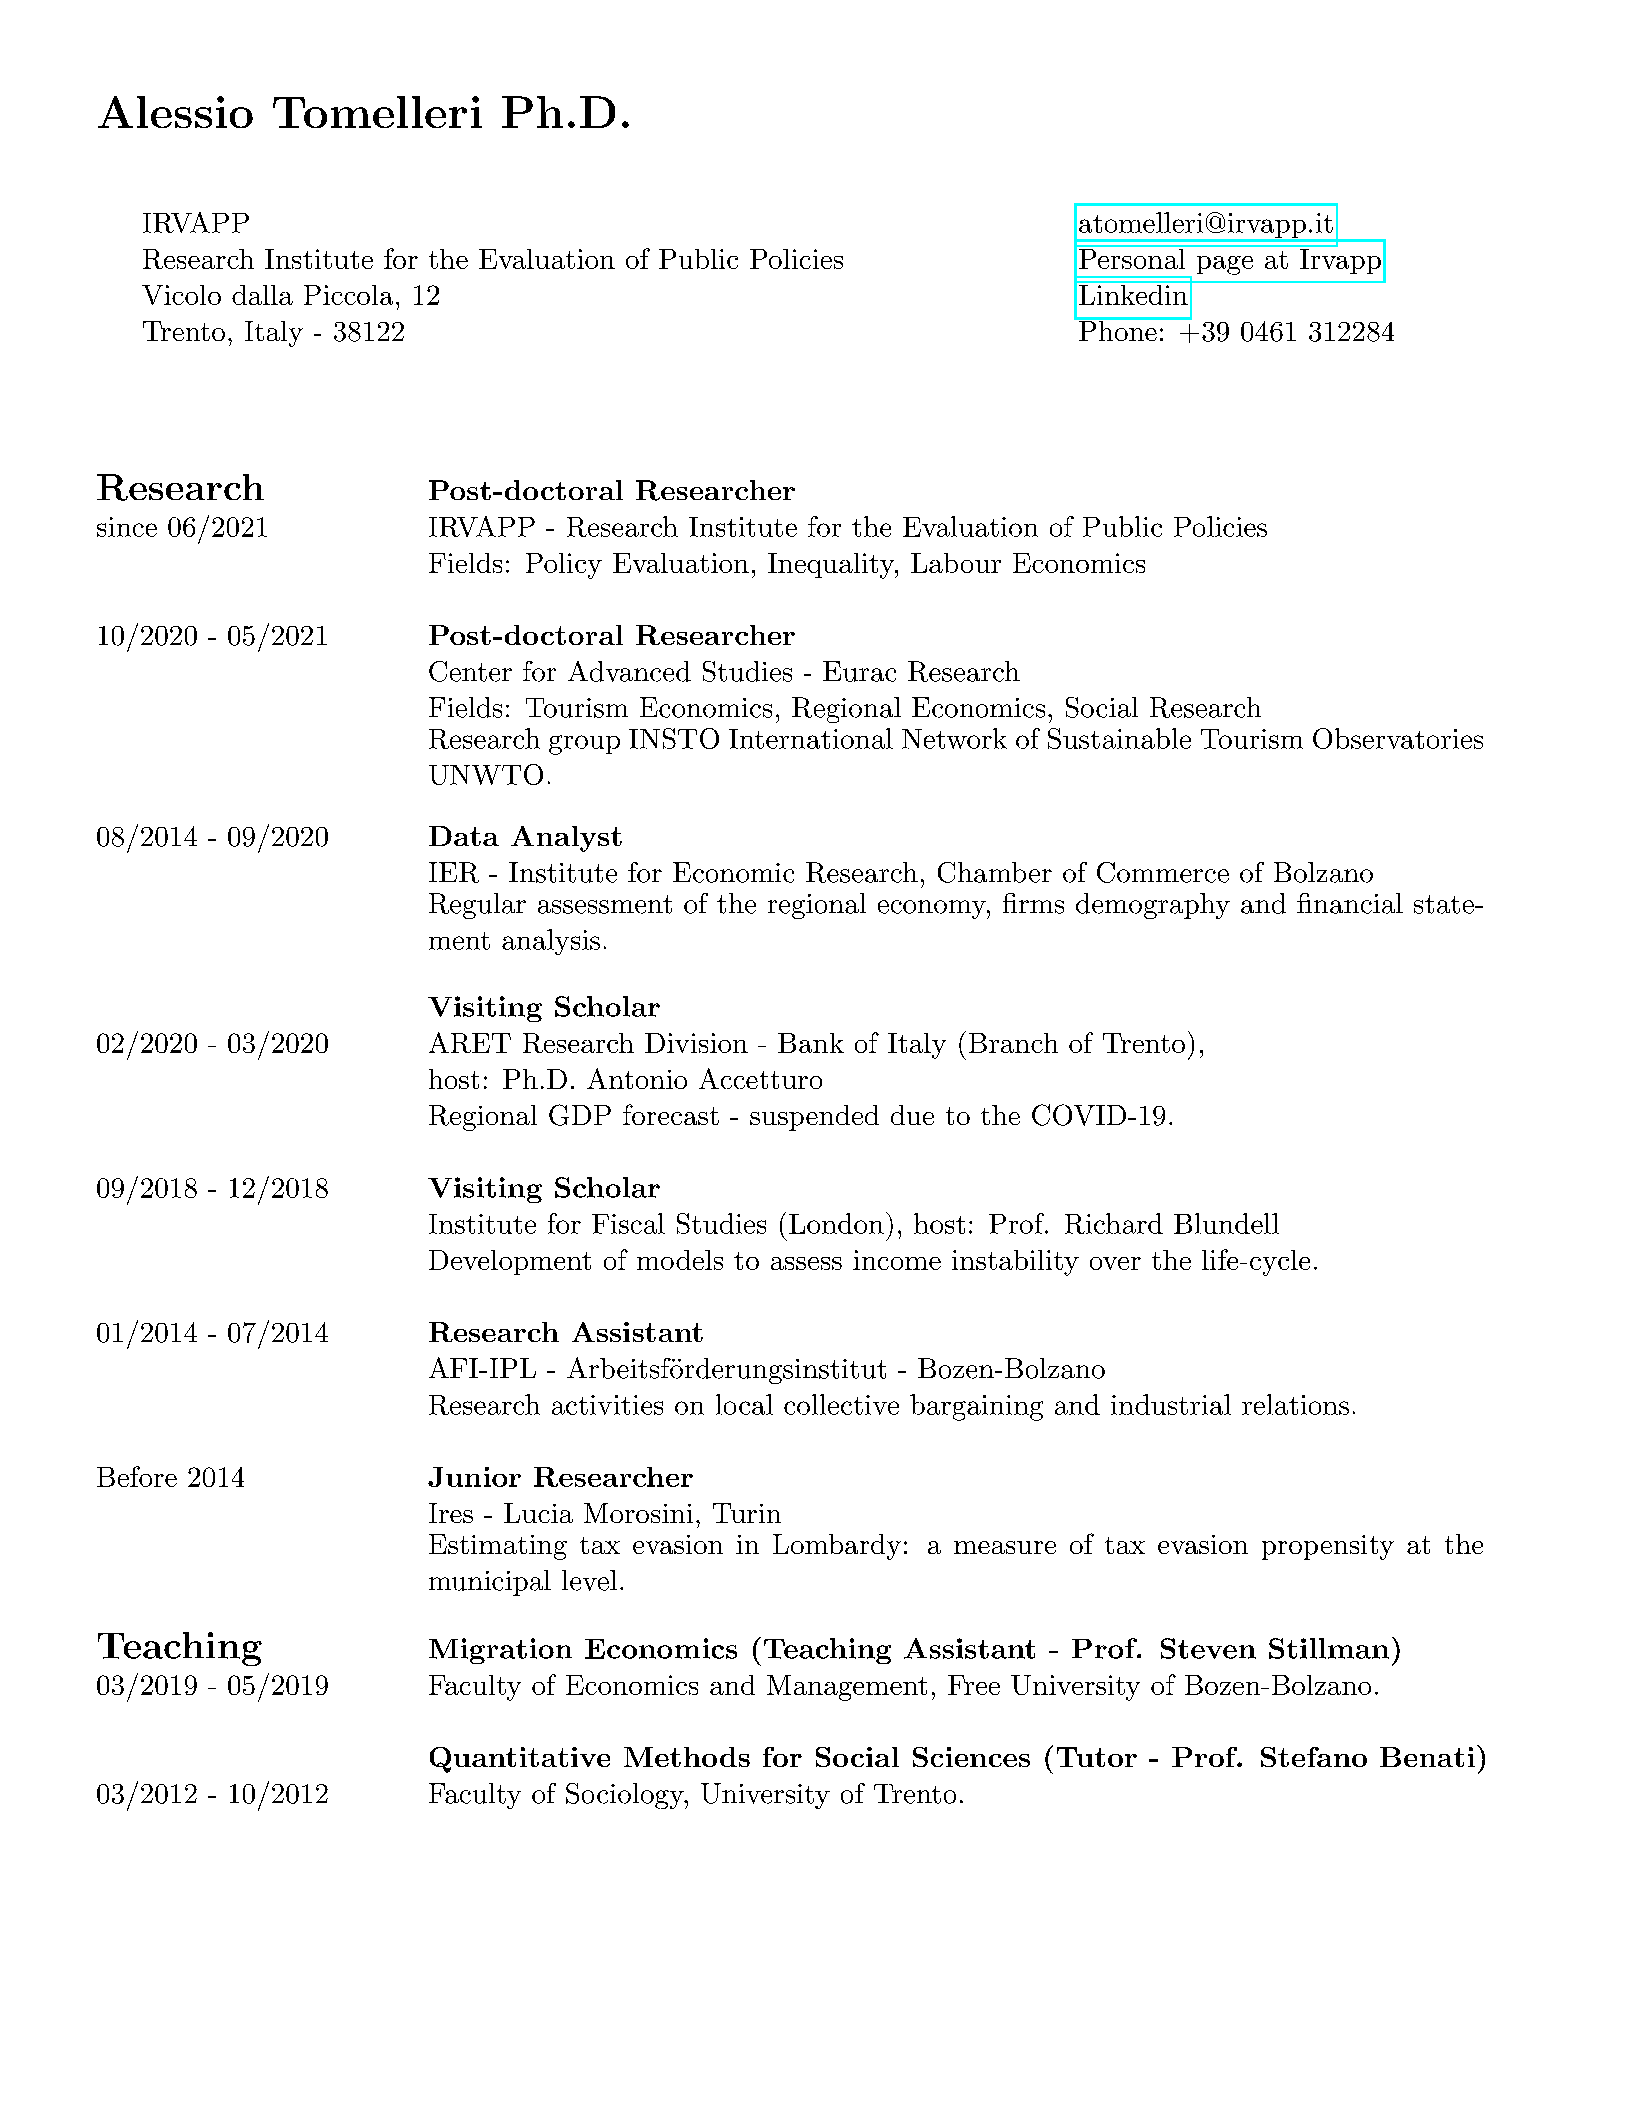  I want to click on Quantitative, so click(520, 1760).
